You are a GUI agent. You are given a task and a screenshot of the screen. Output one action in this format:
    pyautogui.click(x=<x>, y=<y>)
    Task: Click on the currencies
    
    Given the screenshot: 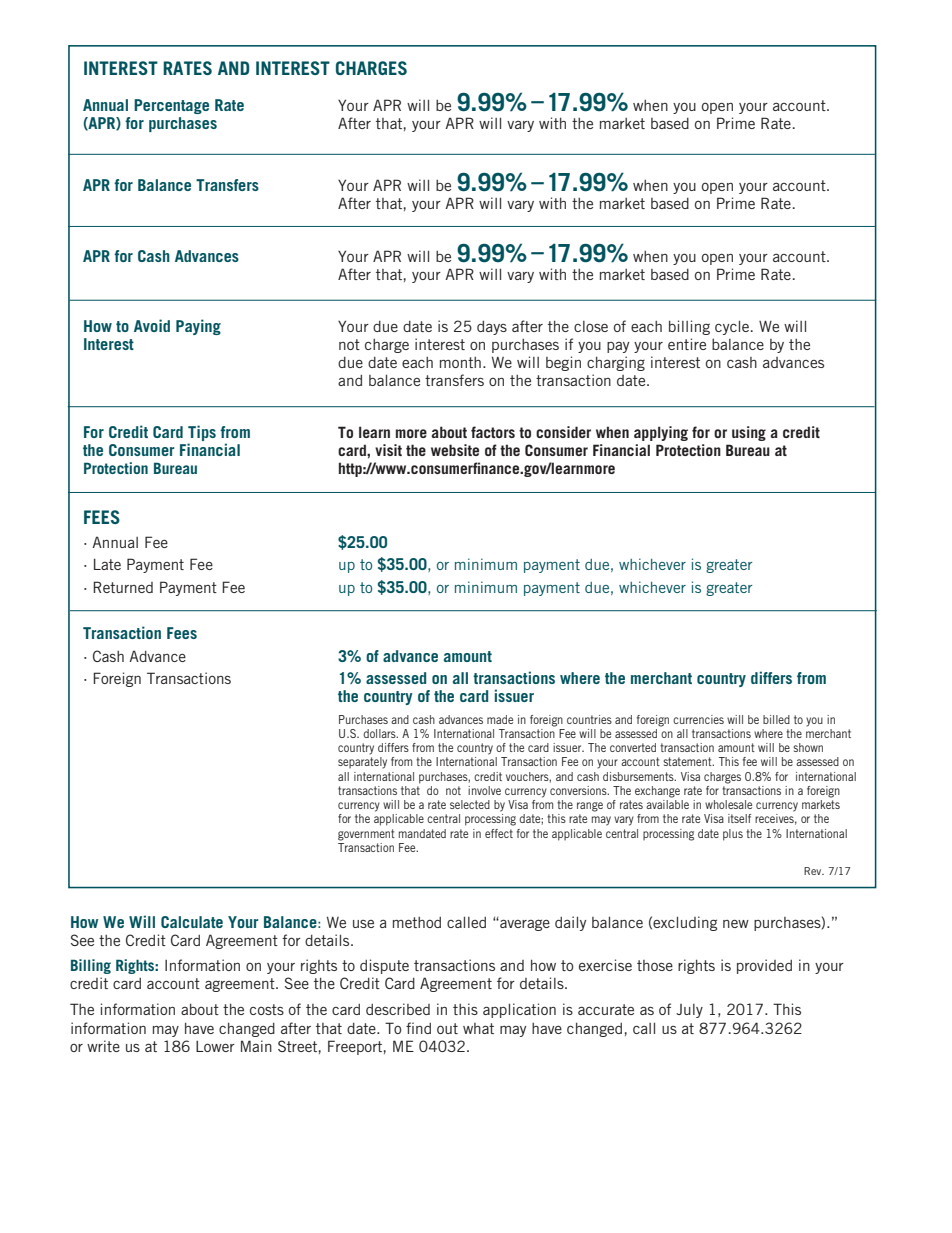 What is the action you would take?
    pyautogui.click(x=698, y=719)
